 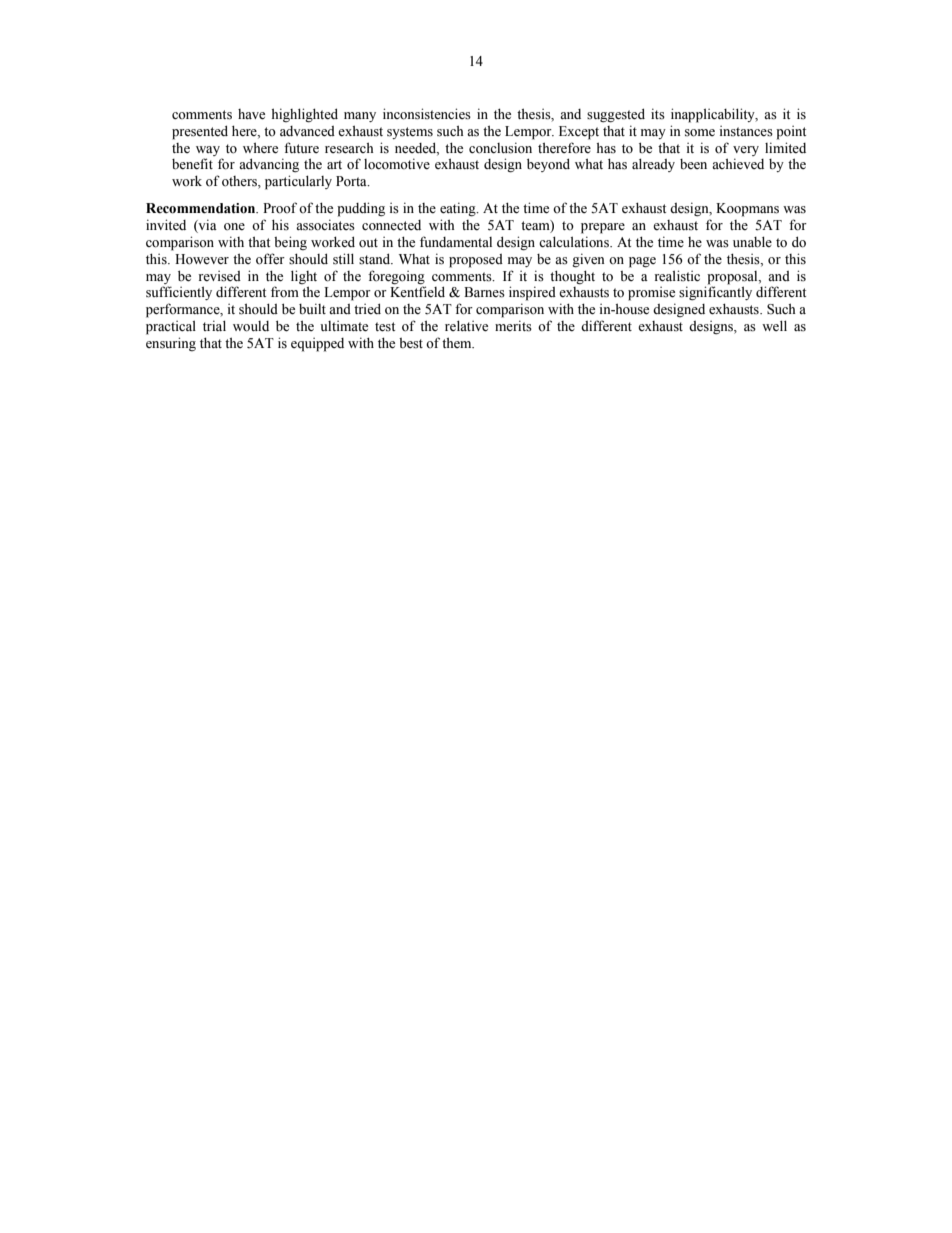 I want to click on eating, so click(x=459, y=209).
